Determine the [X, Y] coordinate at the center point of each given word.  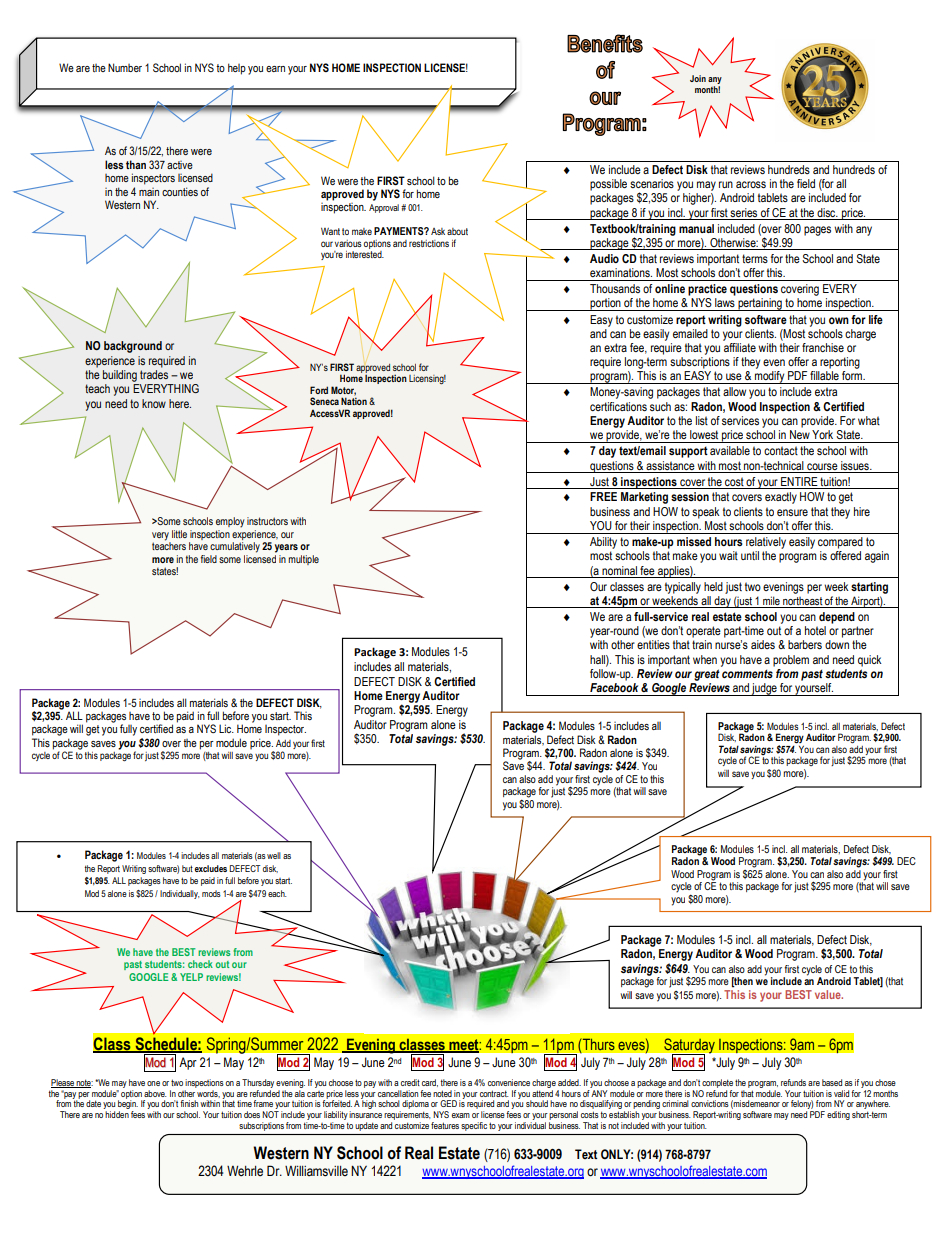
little [179, 534]
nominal [619, 570]
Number [125, 67]
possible [608, 185]
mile [771, 600]
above [155, 1093]
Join [698, 78]
